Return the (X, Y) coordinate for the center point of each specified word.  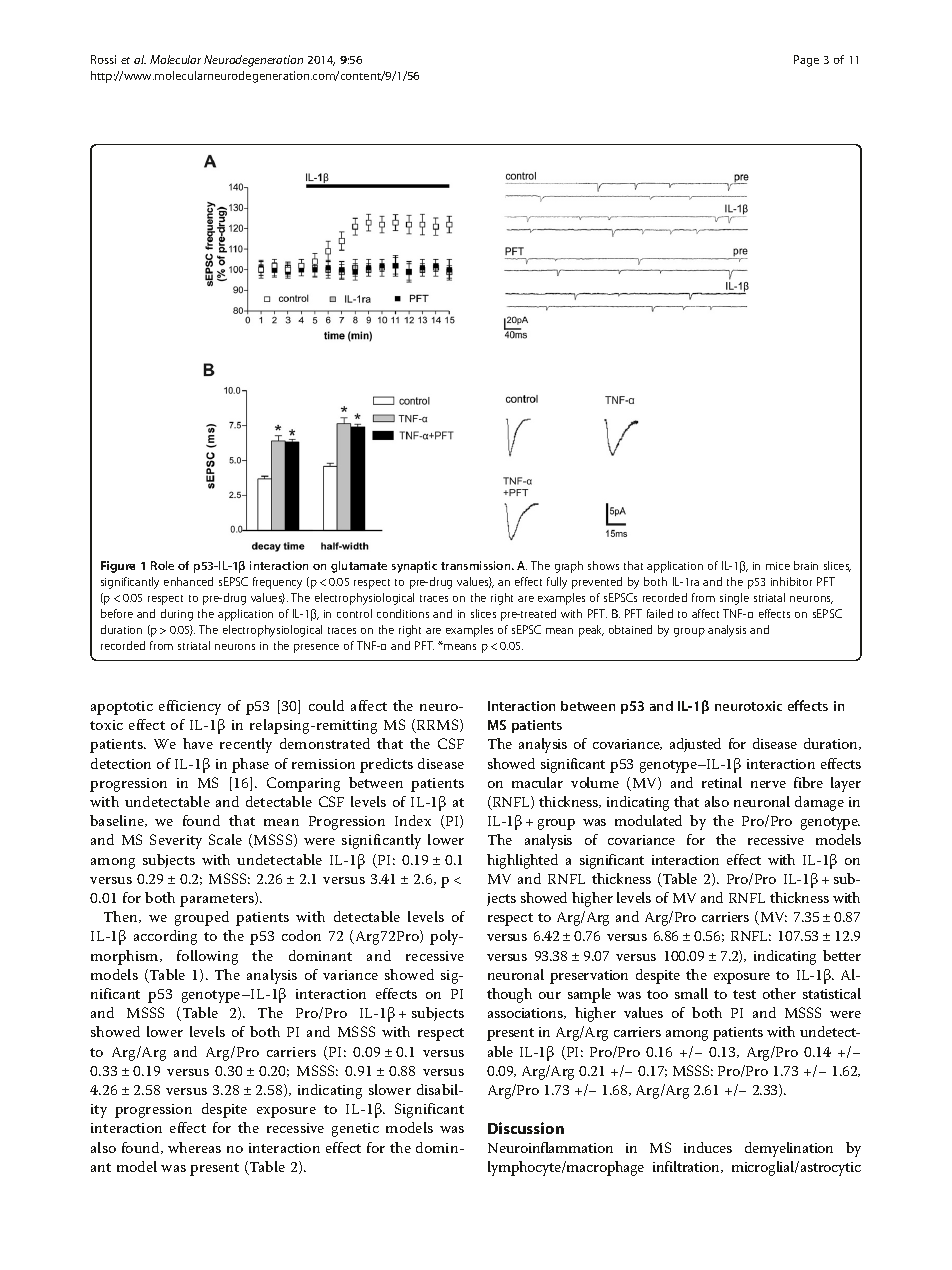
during (177, 615)
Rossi (103, 59)
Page (806, 61)
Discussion (526, 1128)
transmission (477, 565)
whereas (194, 1147)
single (734, 599)
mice (778, 566)
